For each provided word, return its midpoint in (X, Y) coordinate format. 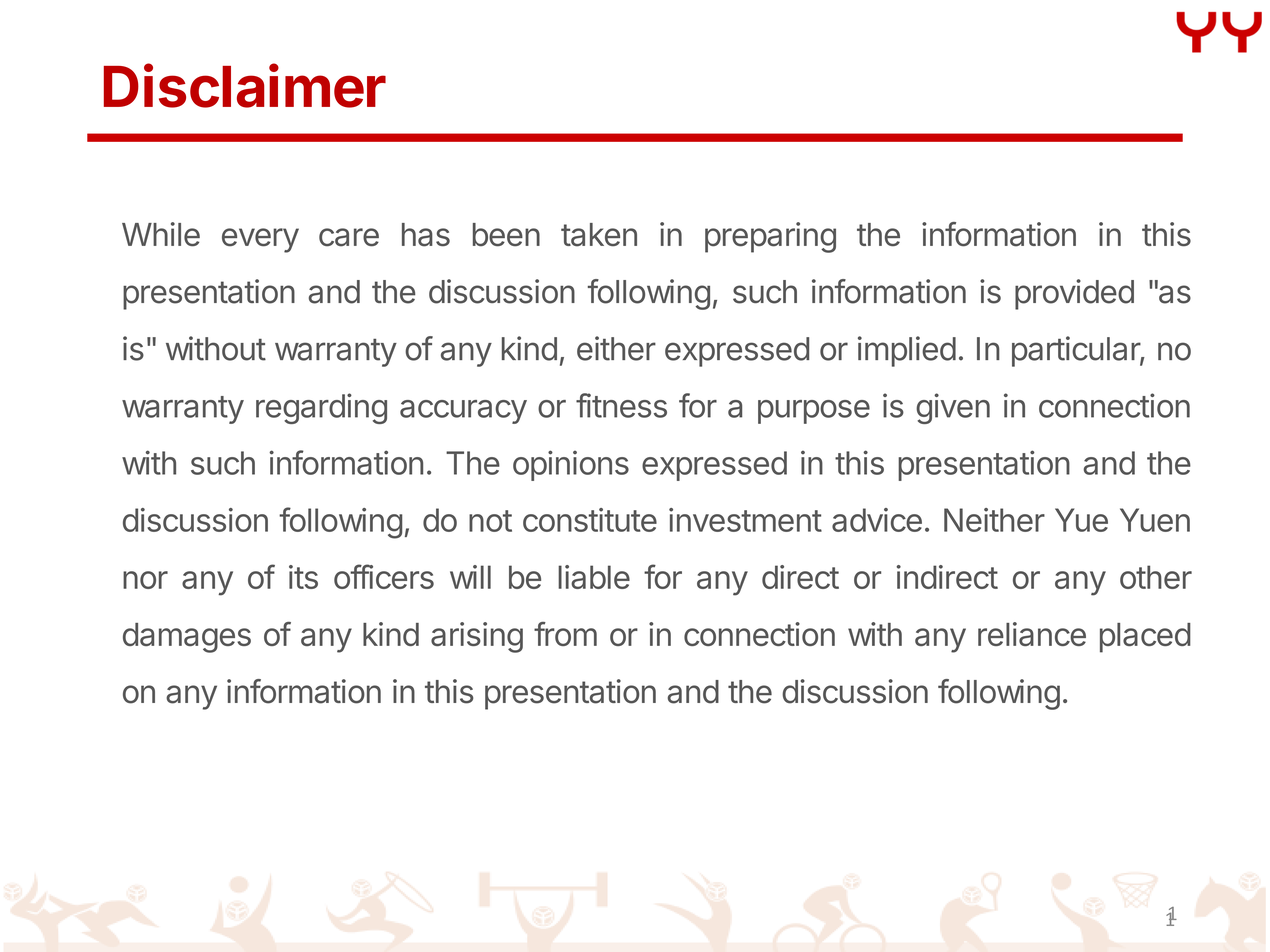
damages (187, 638)
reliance (1032, 634)
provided (1074, 294)
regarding (321, 408)
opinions (571, 465)
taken (599, 235)
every (260, 240)
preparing (770, 237)
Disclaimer (245, 86)
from (565, 634)
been (506, 235)
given (953, 408)
